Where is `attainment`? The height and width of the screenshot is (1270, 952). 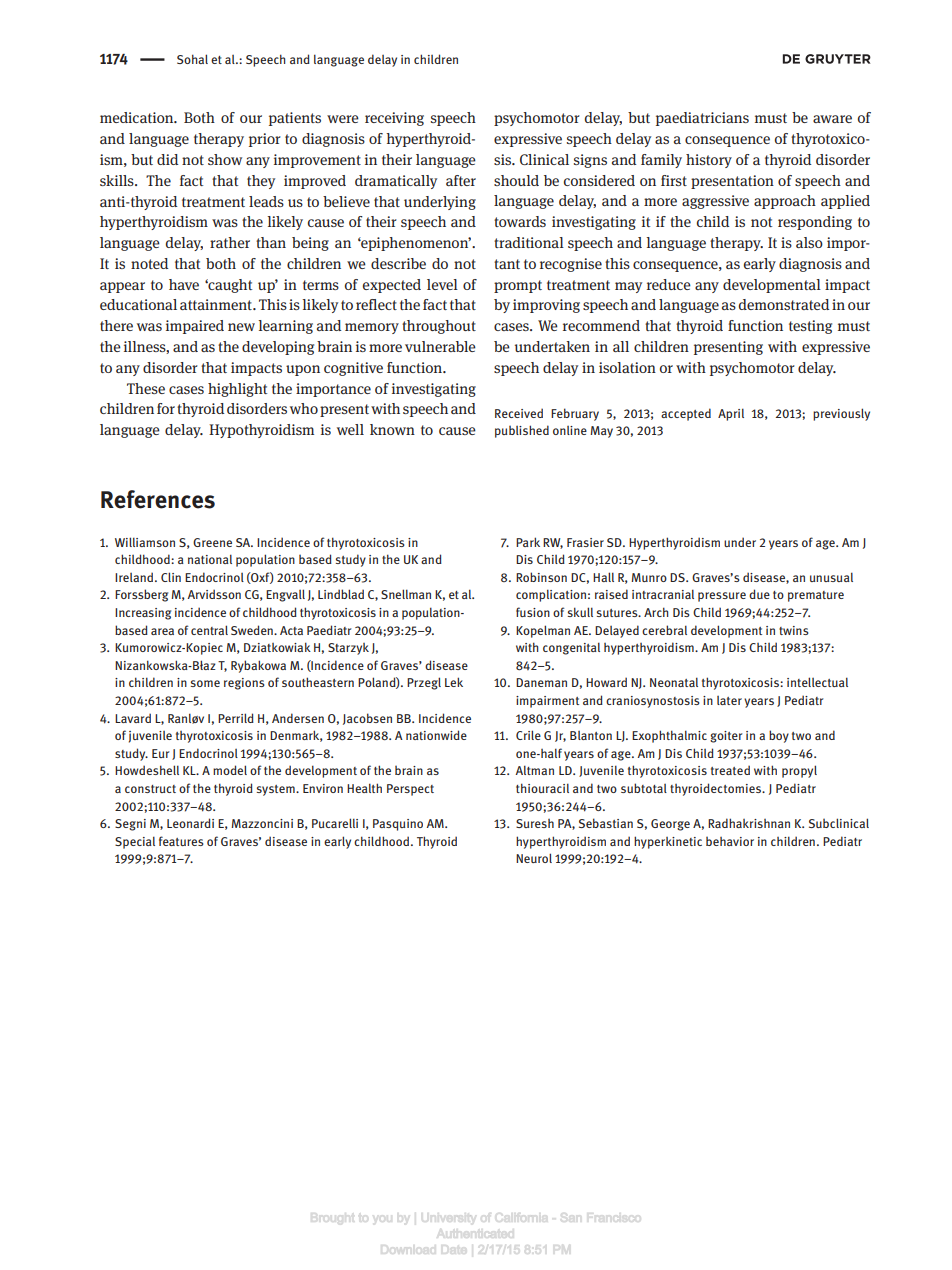 attainment is located at coordinates (217, 304).
